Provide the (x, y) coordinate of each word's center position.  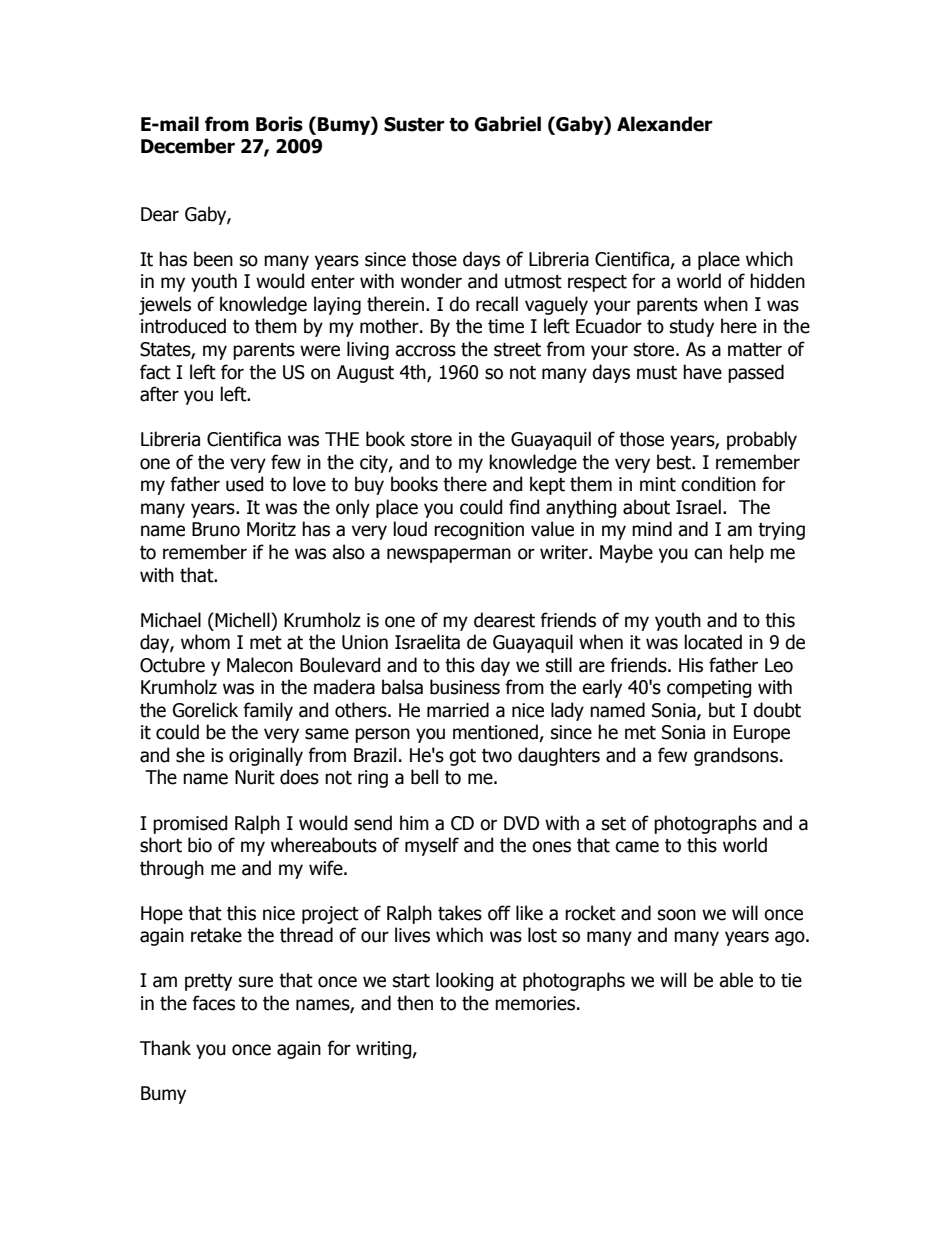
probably (762, 440)
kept (547, 485)
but (722, 710)
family (268, 711)
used (244, 484)
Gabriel (508, 124)
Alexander (665, 124)
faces (213, 1003)
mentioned (496, 733)
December (188, 146)
